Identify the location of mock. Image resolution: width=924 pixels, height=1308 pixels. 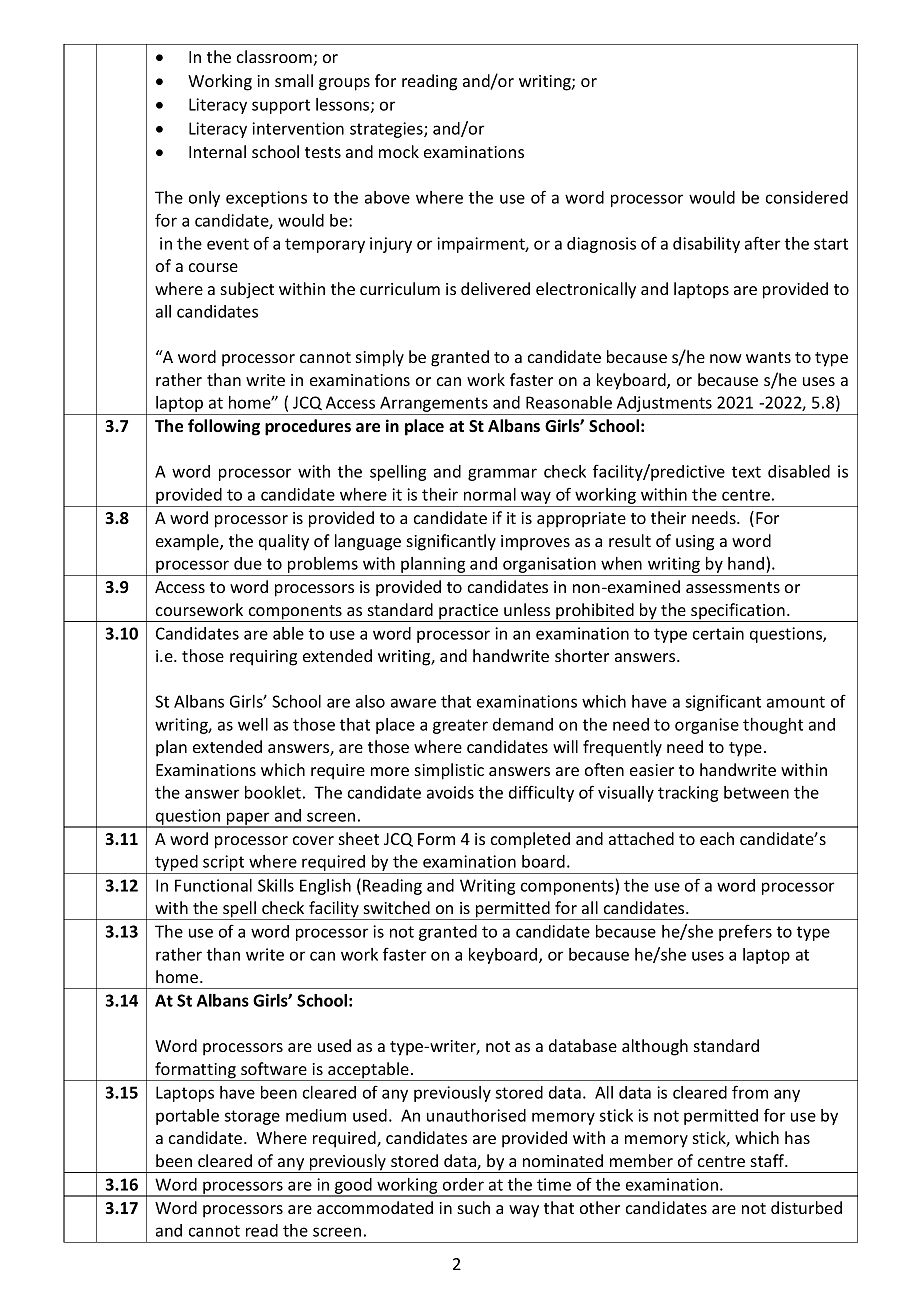
(399, 151).
